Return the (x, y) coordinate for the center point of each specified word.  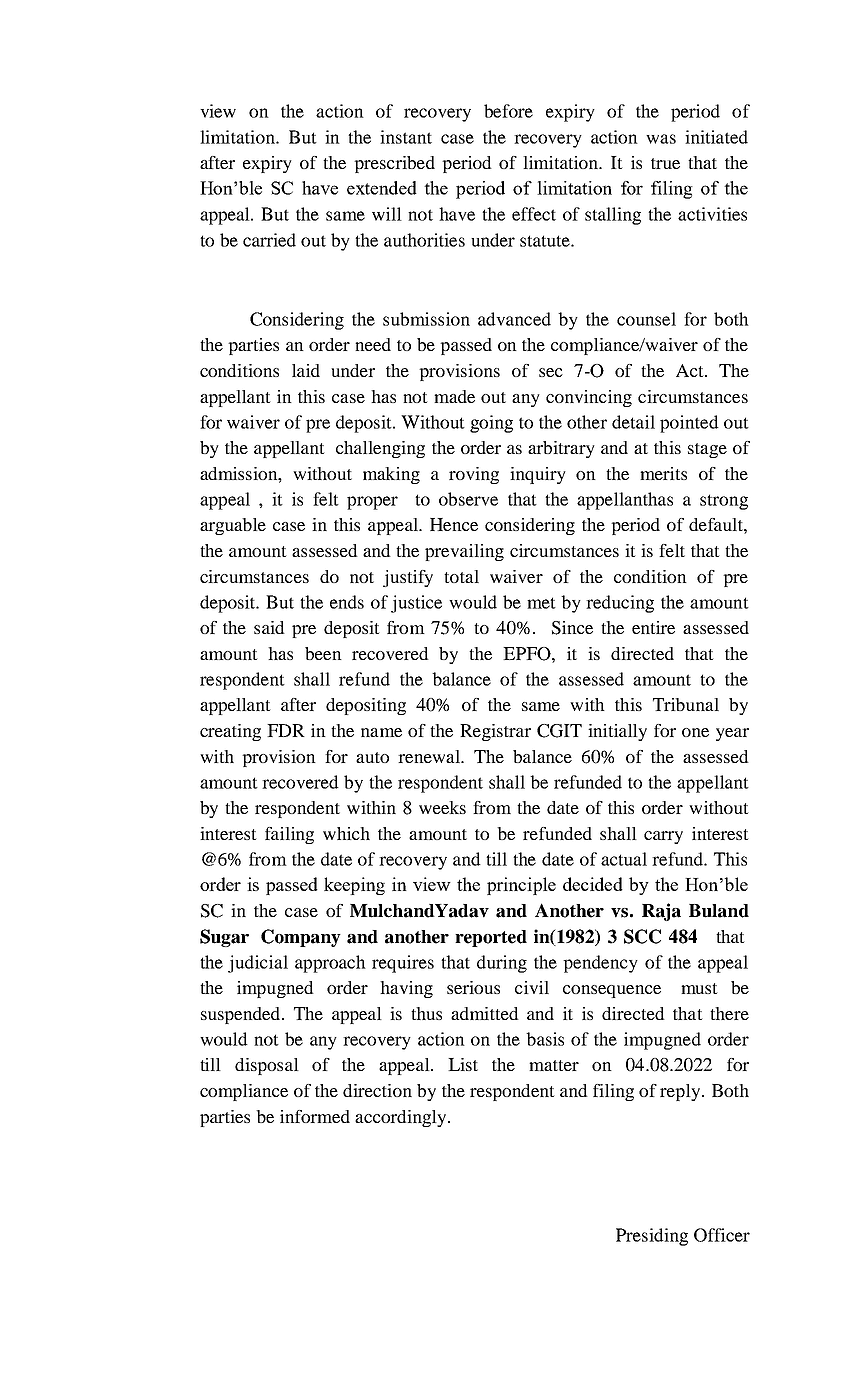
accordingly (402, 1118)
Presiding (652, 1237)
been (323, 653)
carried (269, 240)
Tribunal (686, 704)
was (661, 139)
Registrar (495, 732)
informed (315, 1116)
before (508, 111)
